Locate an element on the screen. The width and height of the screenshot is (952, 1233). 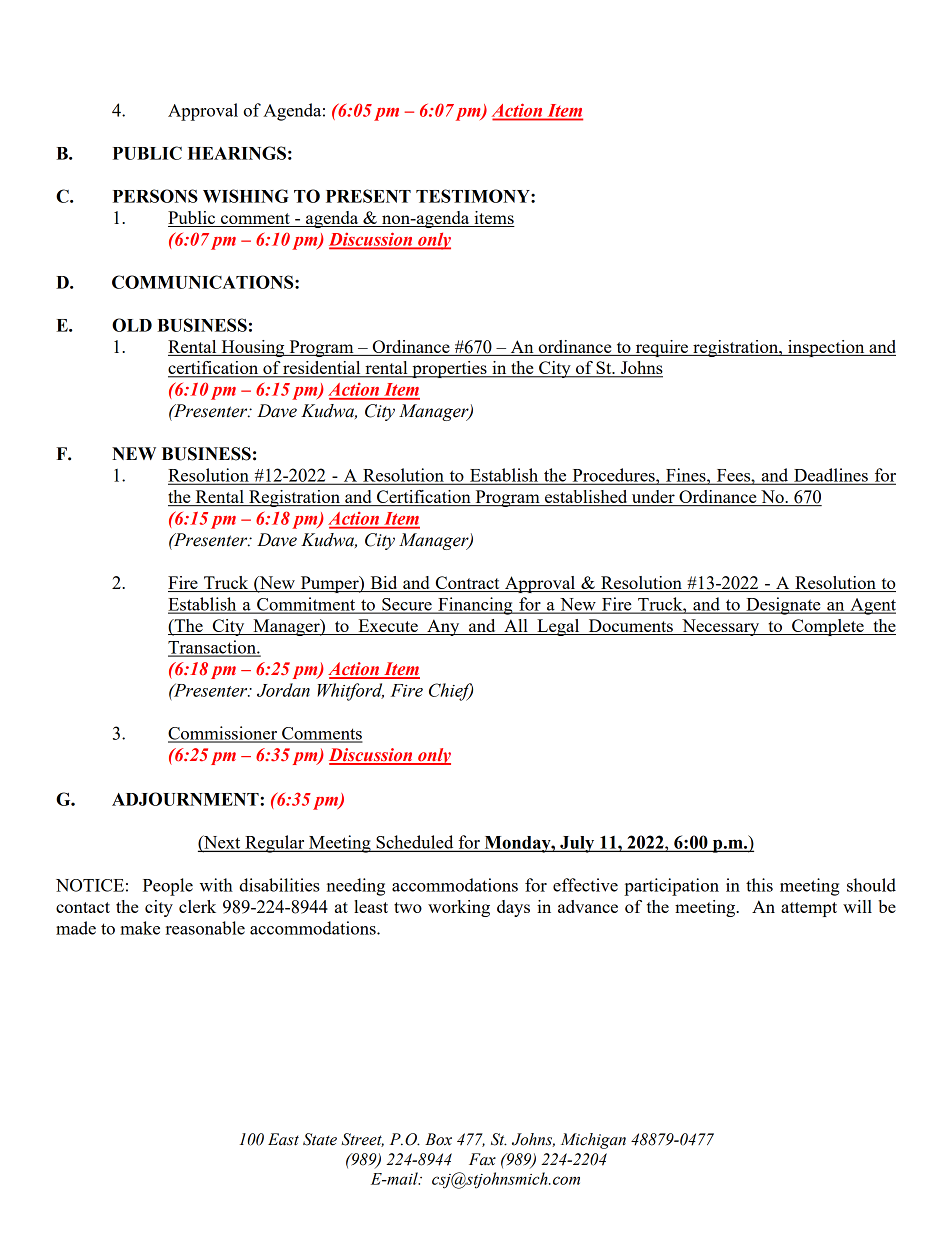
Scheduled is located at coordinates (415, 843).
